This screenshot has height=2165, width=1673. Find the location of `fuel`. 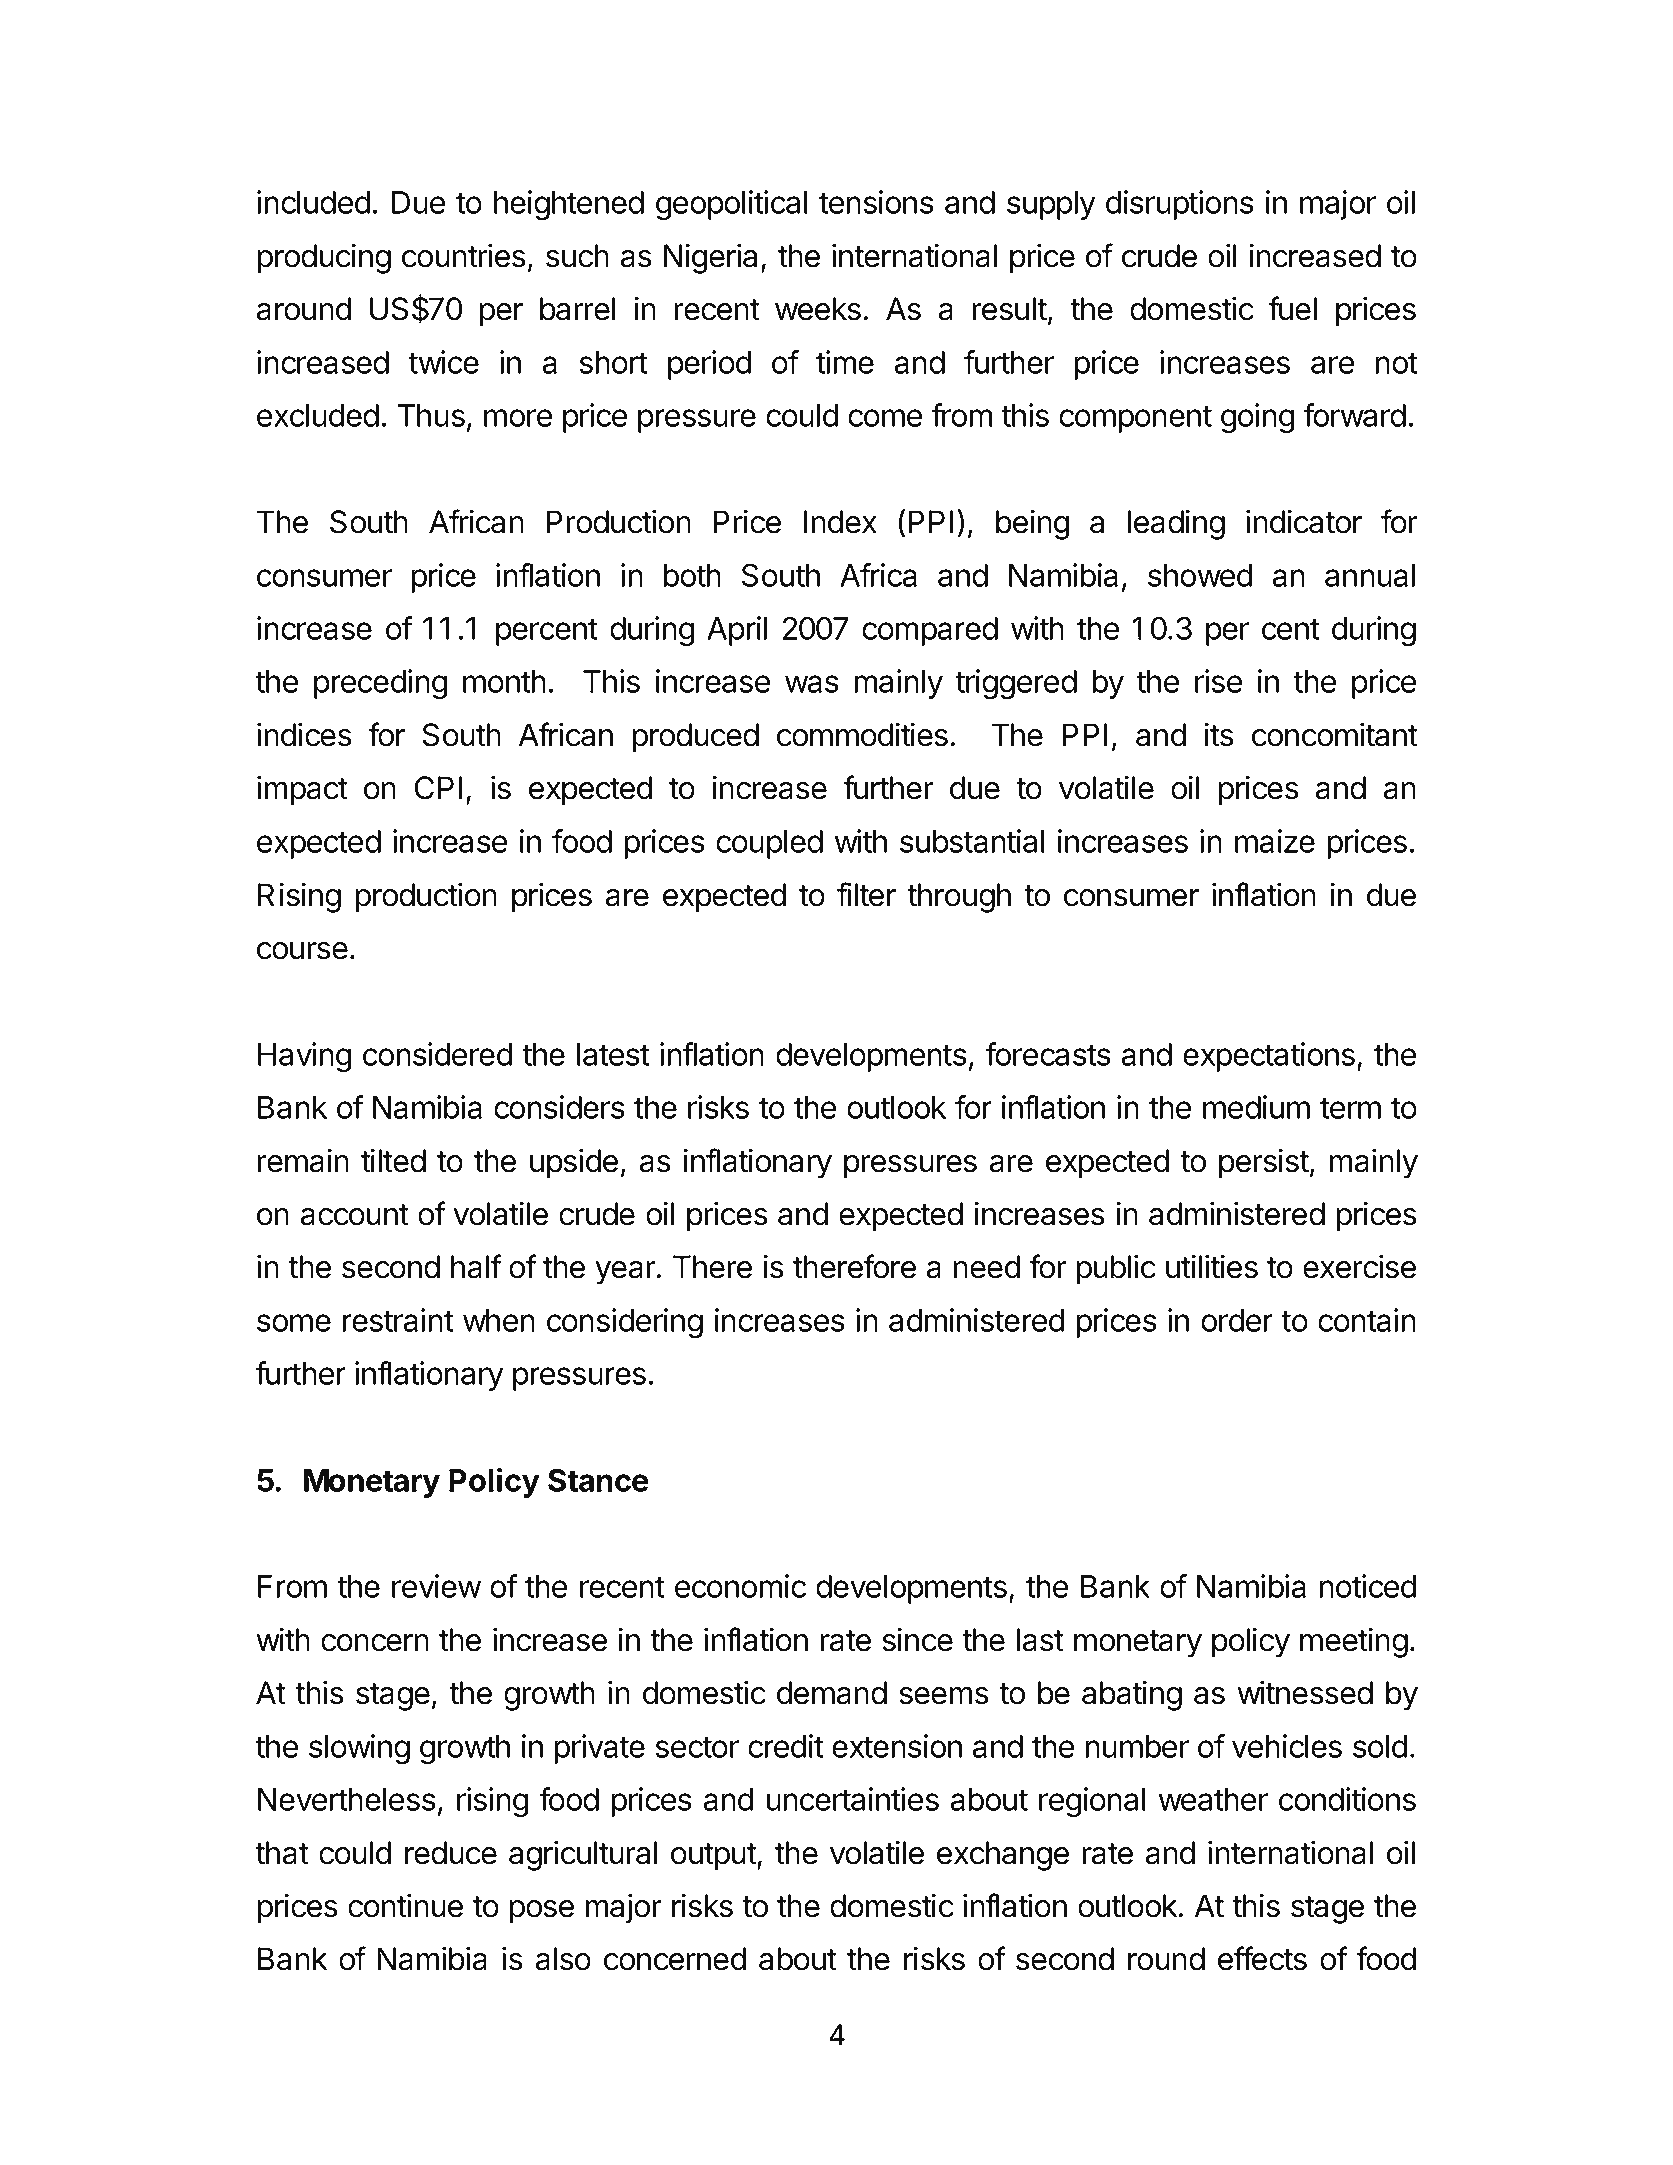

fuel is located at coordinates (1292, 308).
